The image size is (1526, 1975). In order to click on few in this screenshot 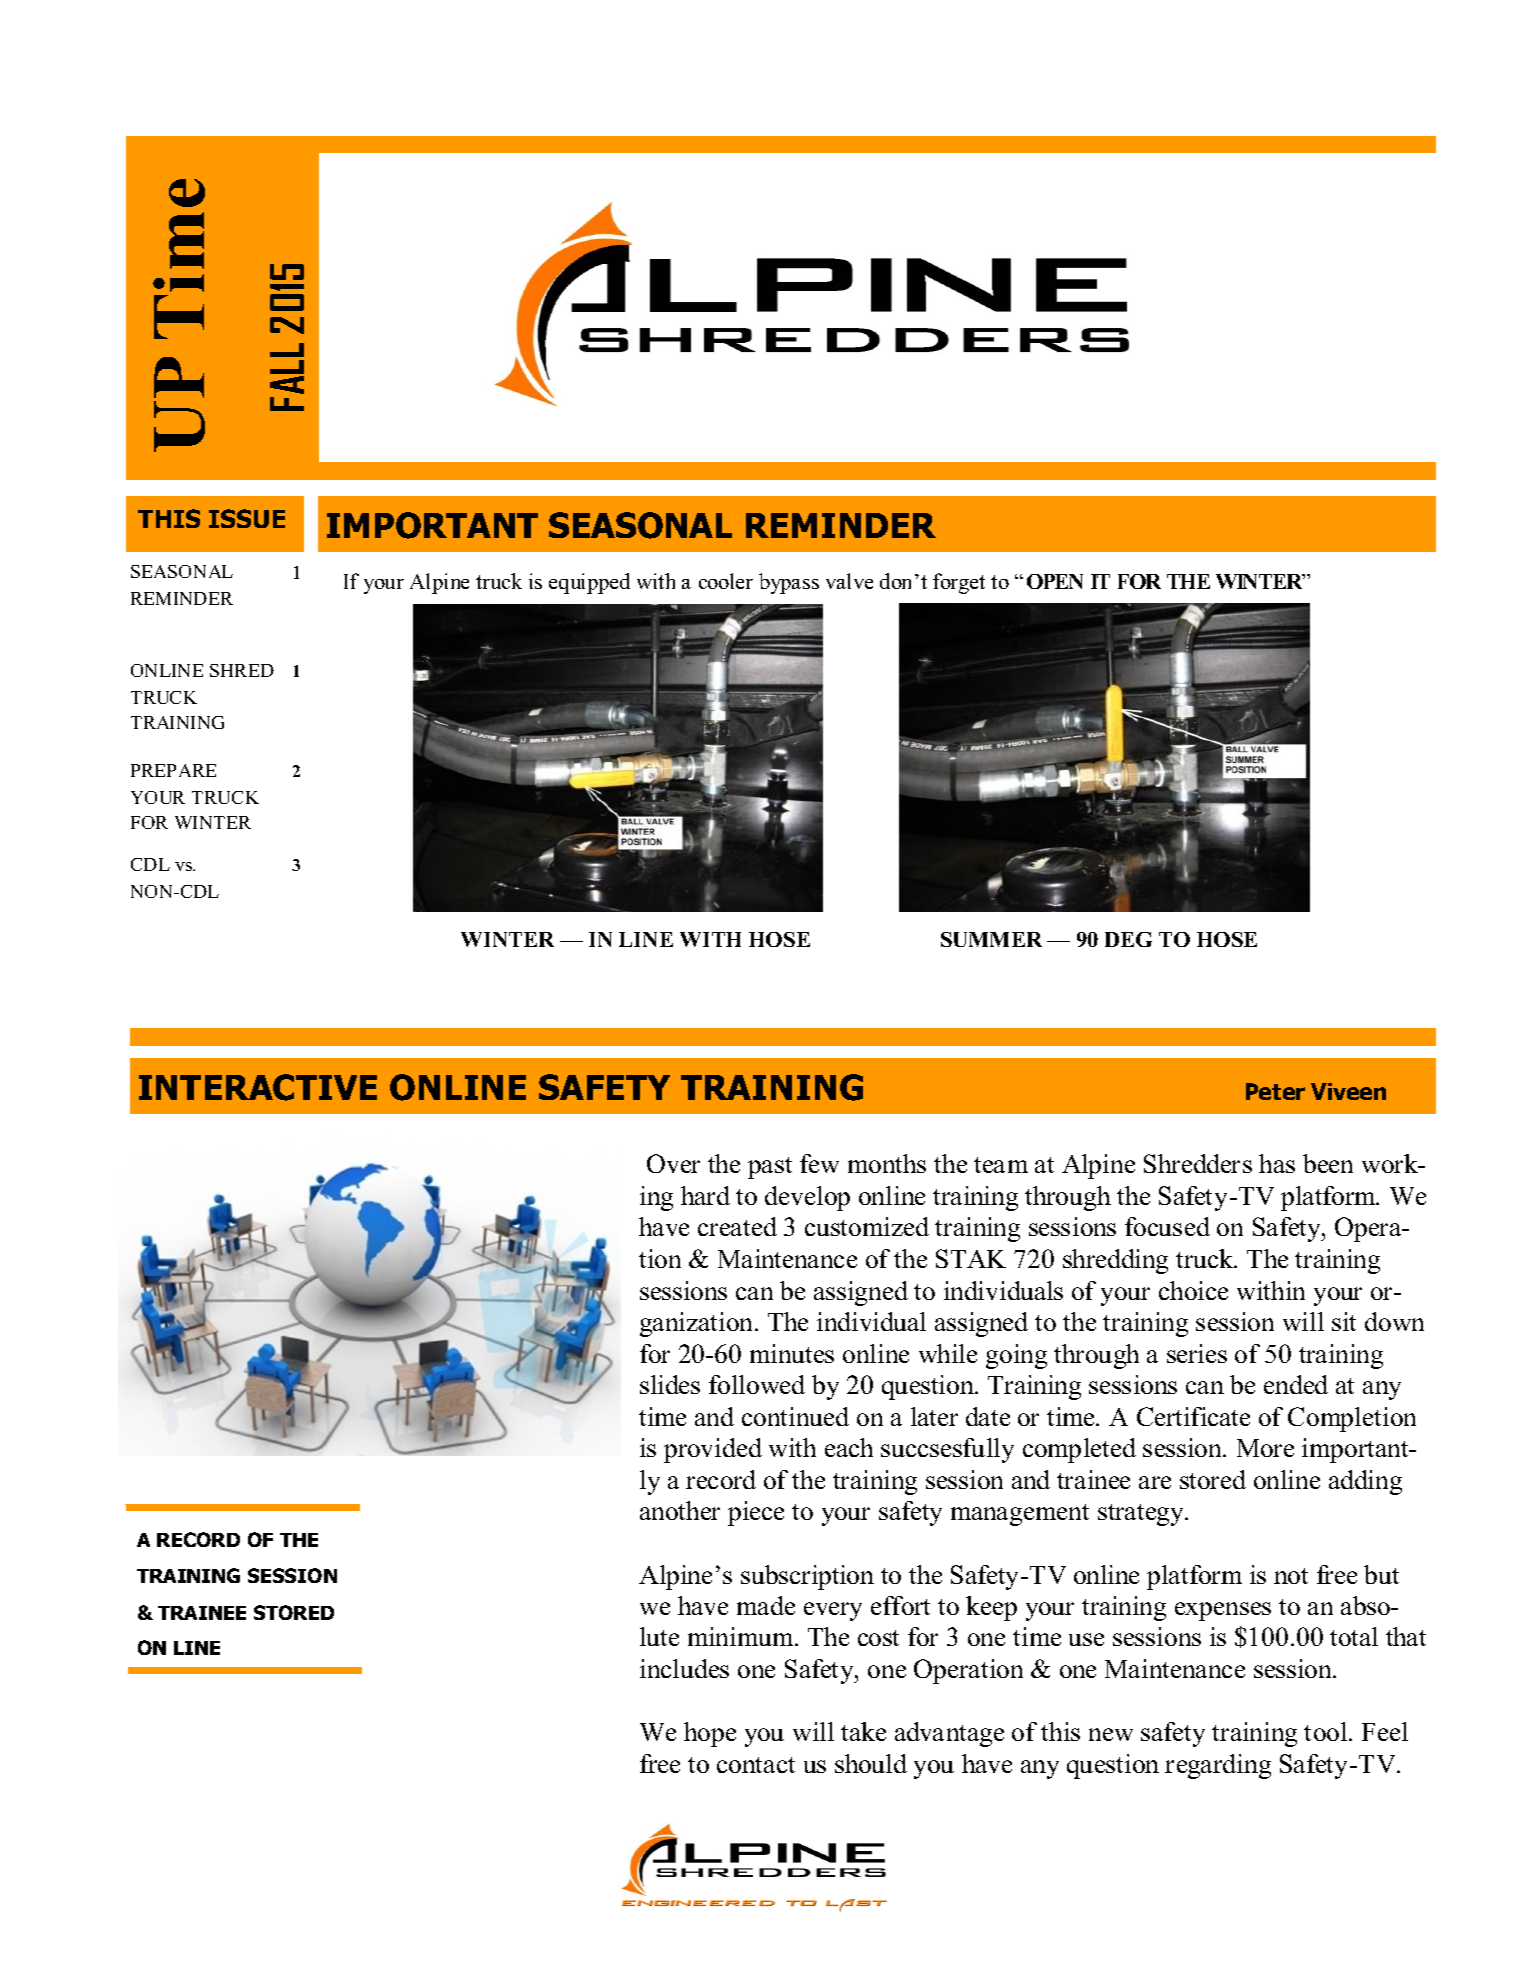, I will do `click(819, 1163)`.
